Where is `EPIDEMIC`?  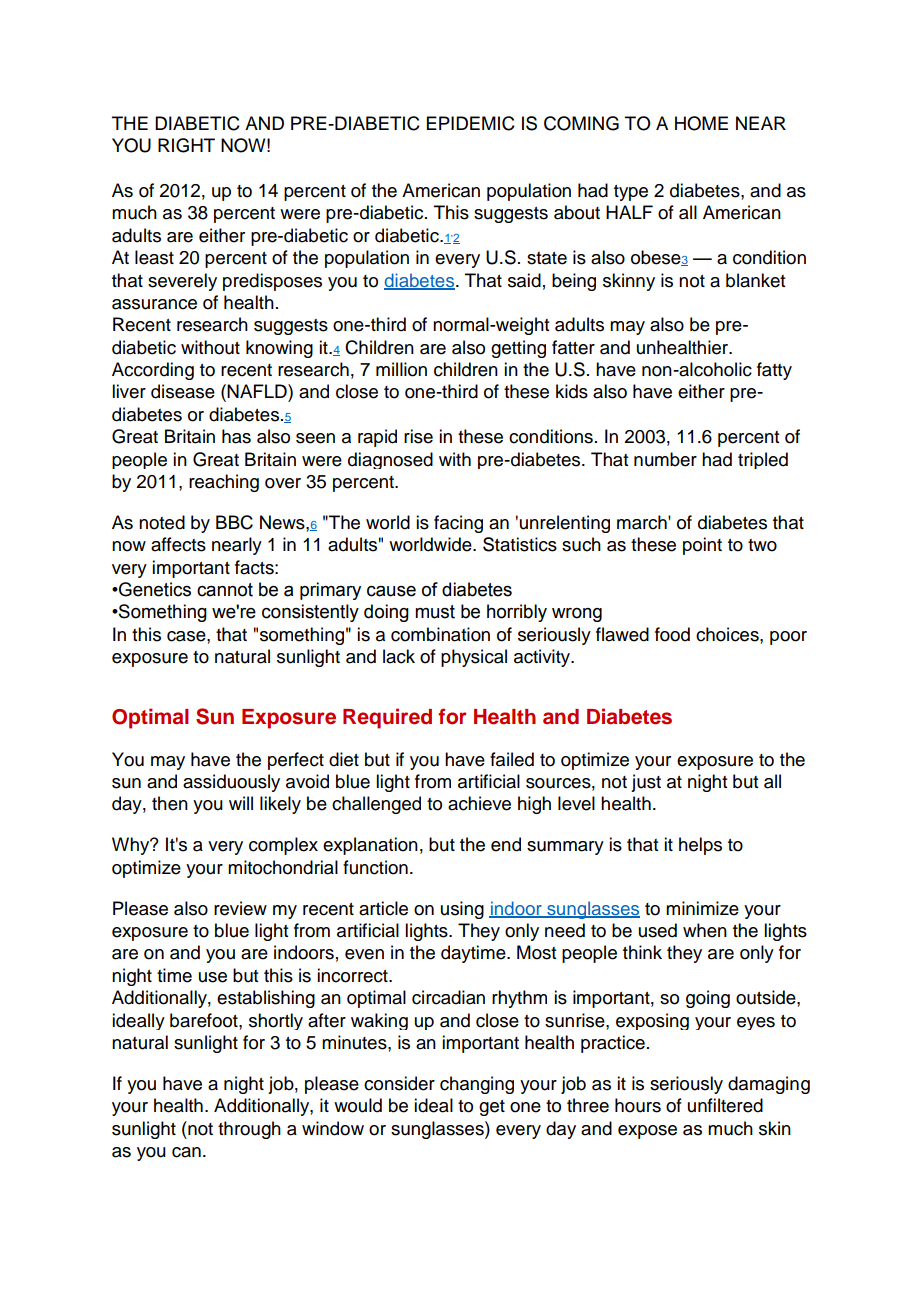 EPIDEMIC is located at coordinates (471, 123).
